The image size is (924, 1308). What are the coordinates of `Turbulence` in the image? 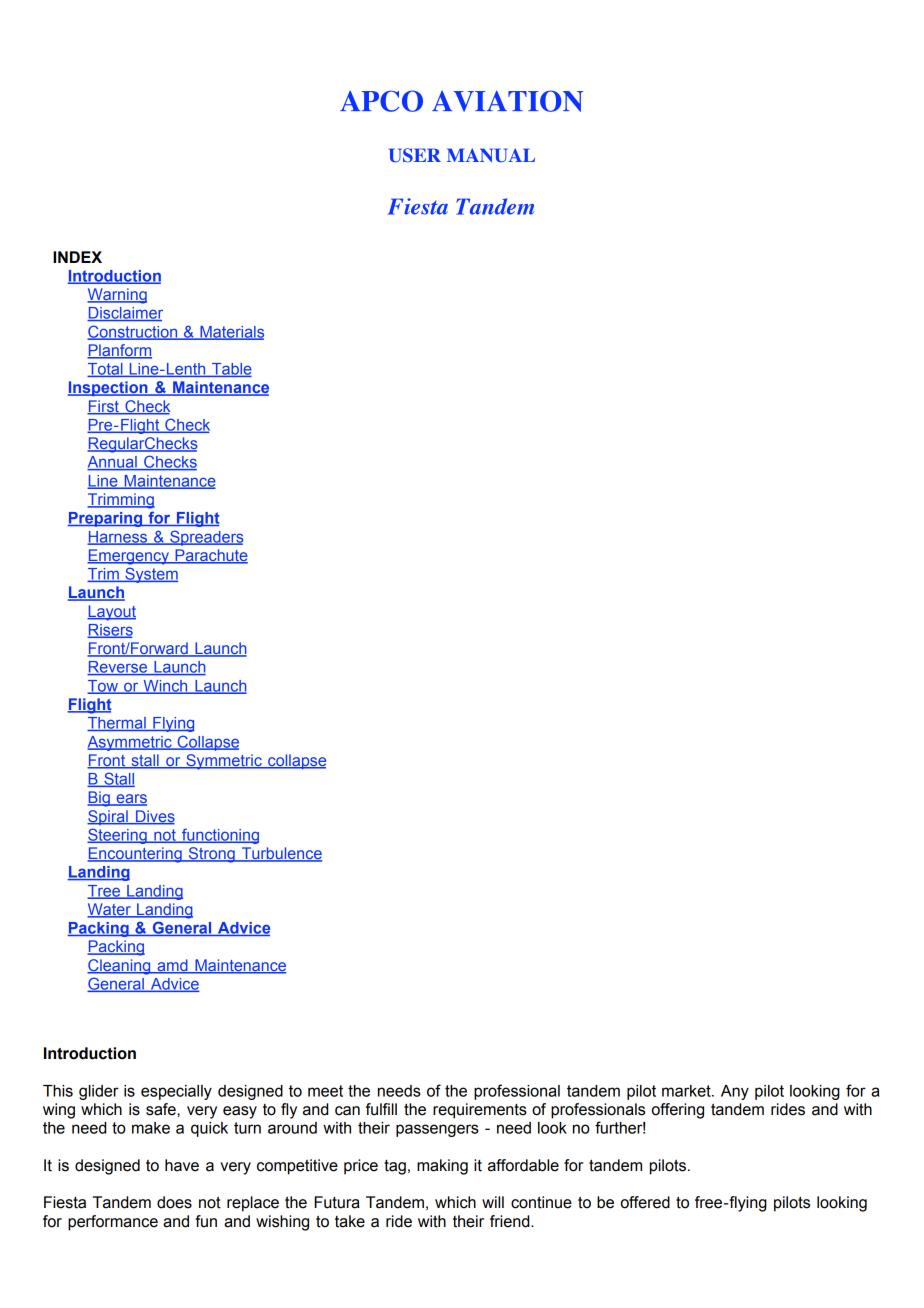 It's located at (280, 854).
